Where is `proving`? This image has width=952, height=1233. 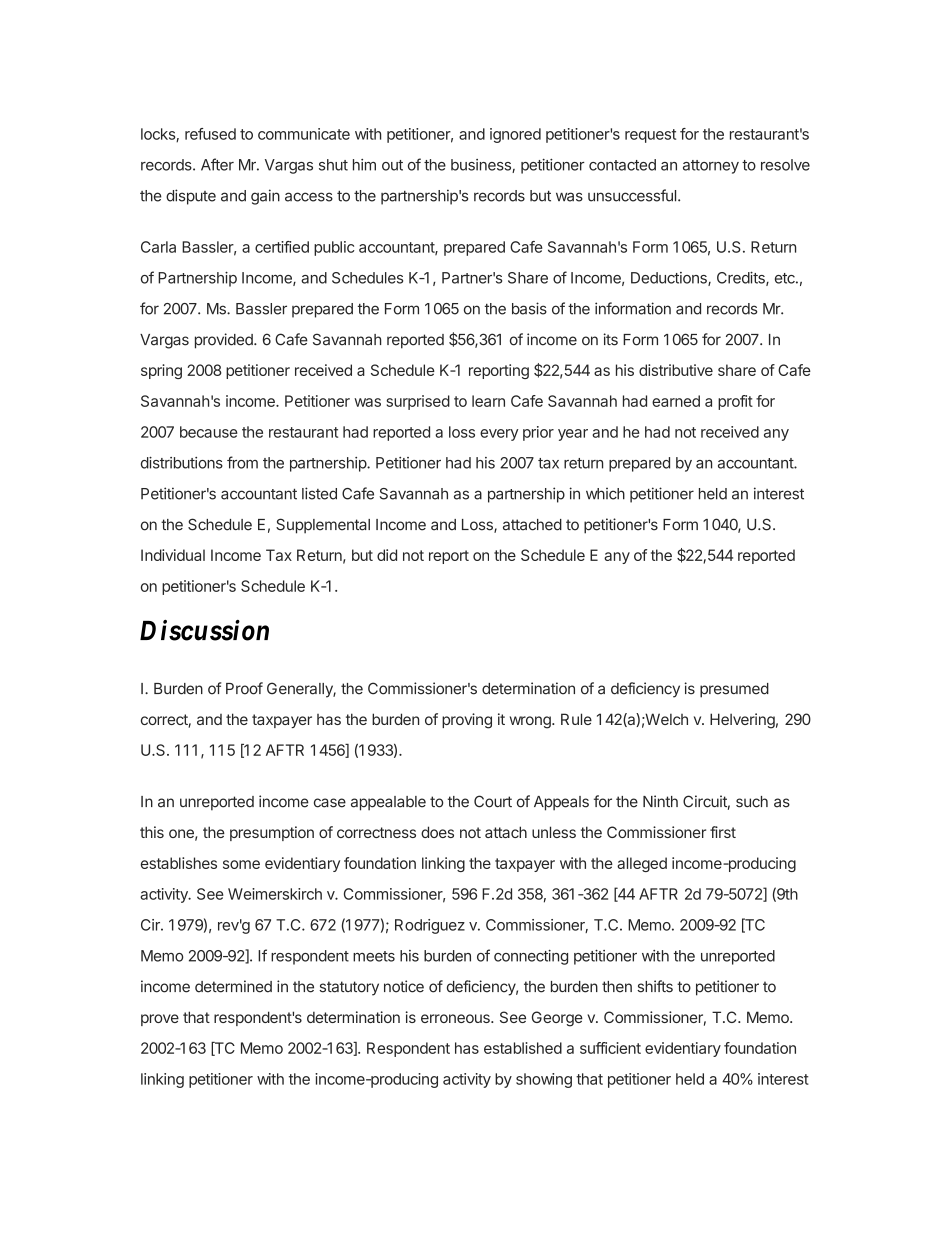
proving is located at coordinates (467, 721).
